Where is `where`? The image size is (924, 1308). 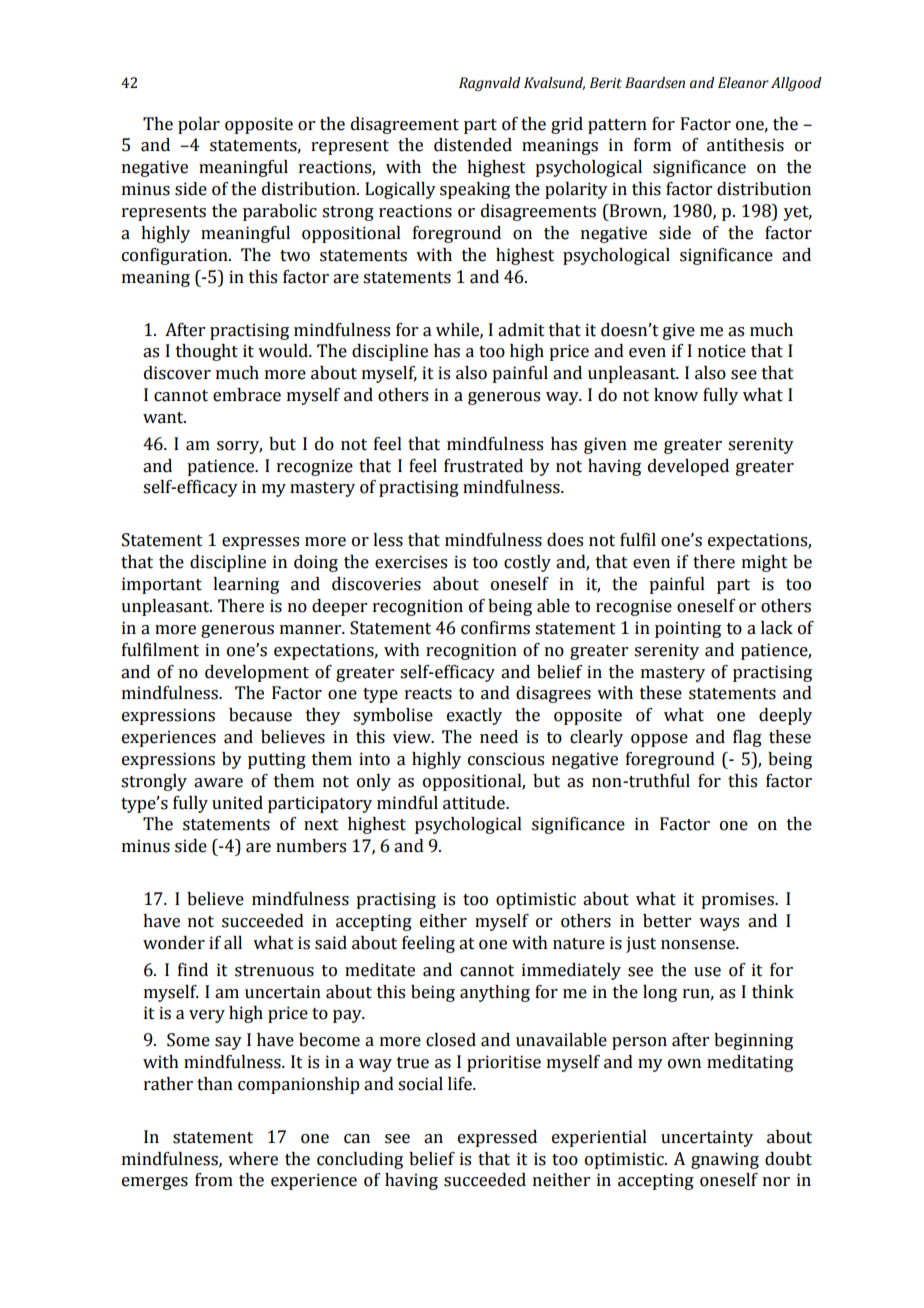
where is located at coordinates (253, 1159).
